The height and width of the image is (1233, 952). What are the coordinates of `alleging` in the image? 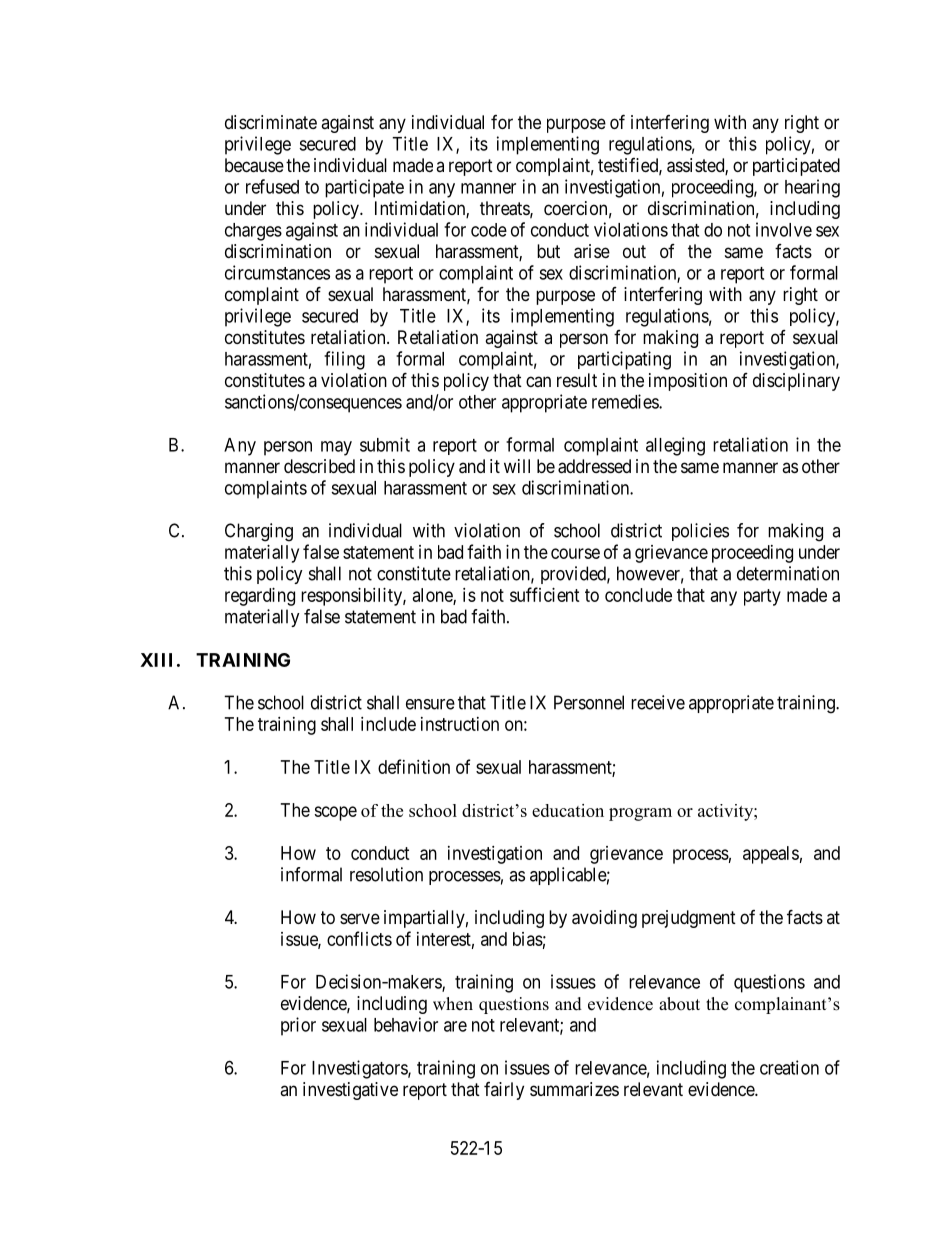 It's located at (675, 446).
